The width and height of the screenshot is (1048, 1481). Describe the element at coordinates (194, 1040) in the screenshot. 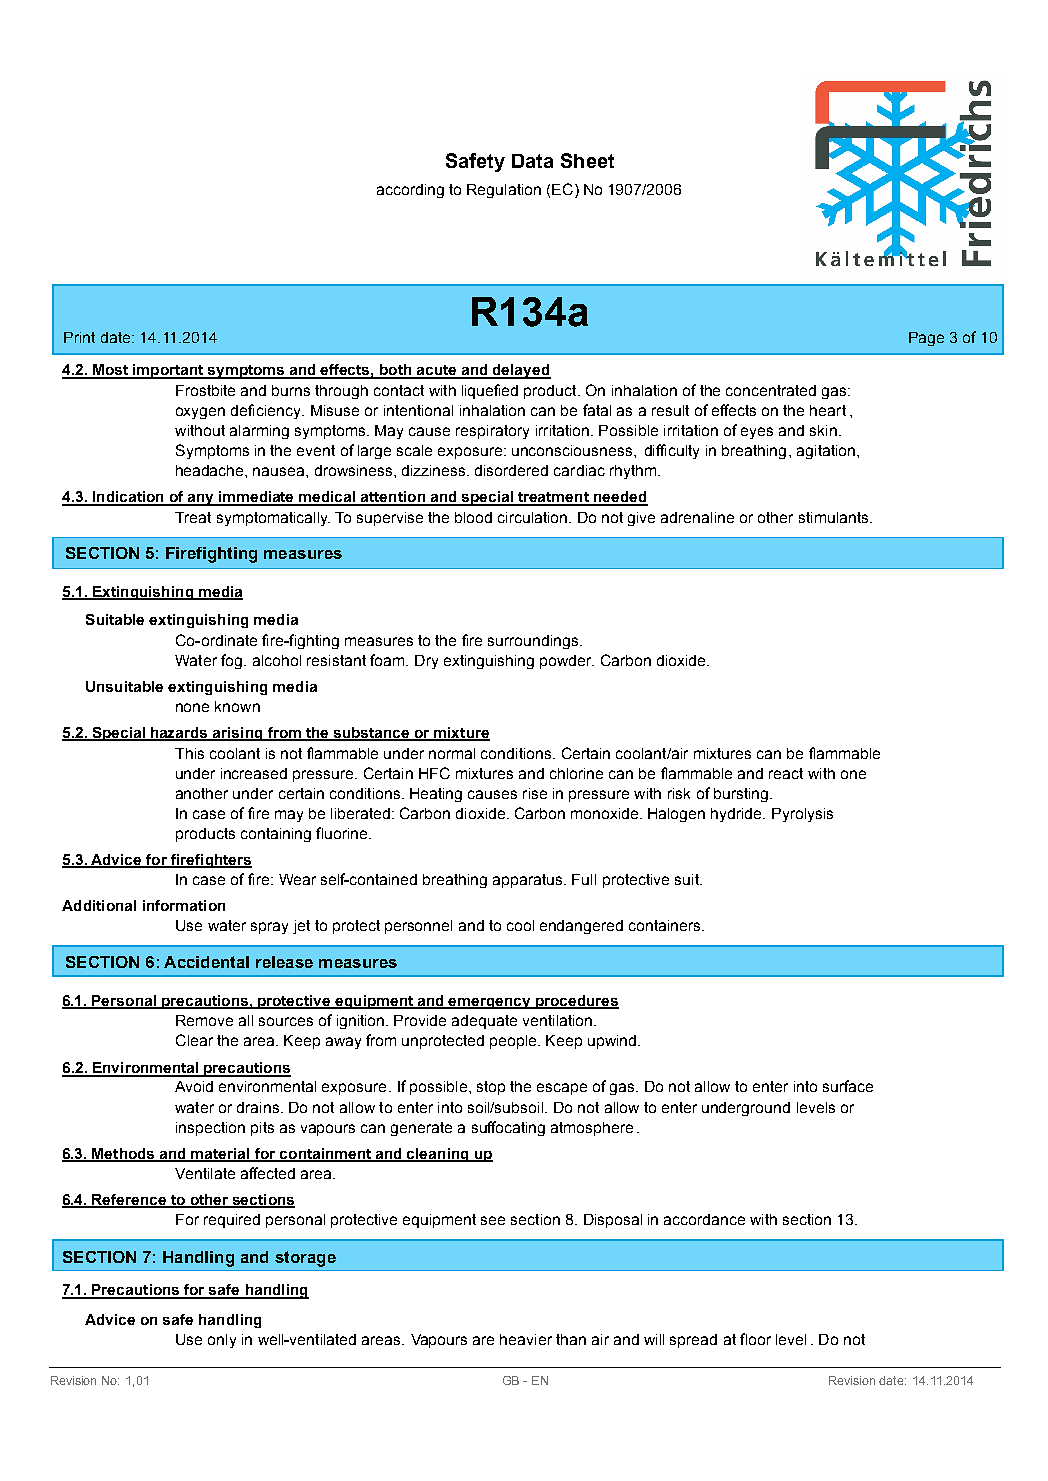

I see `Clear` at that location.
